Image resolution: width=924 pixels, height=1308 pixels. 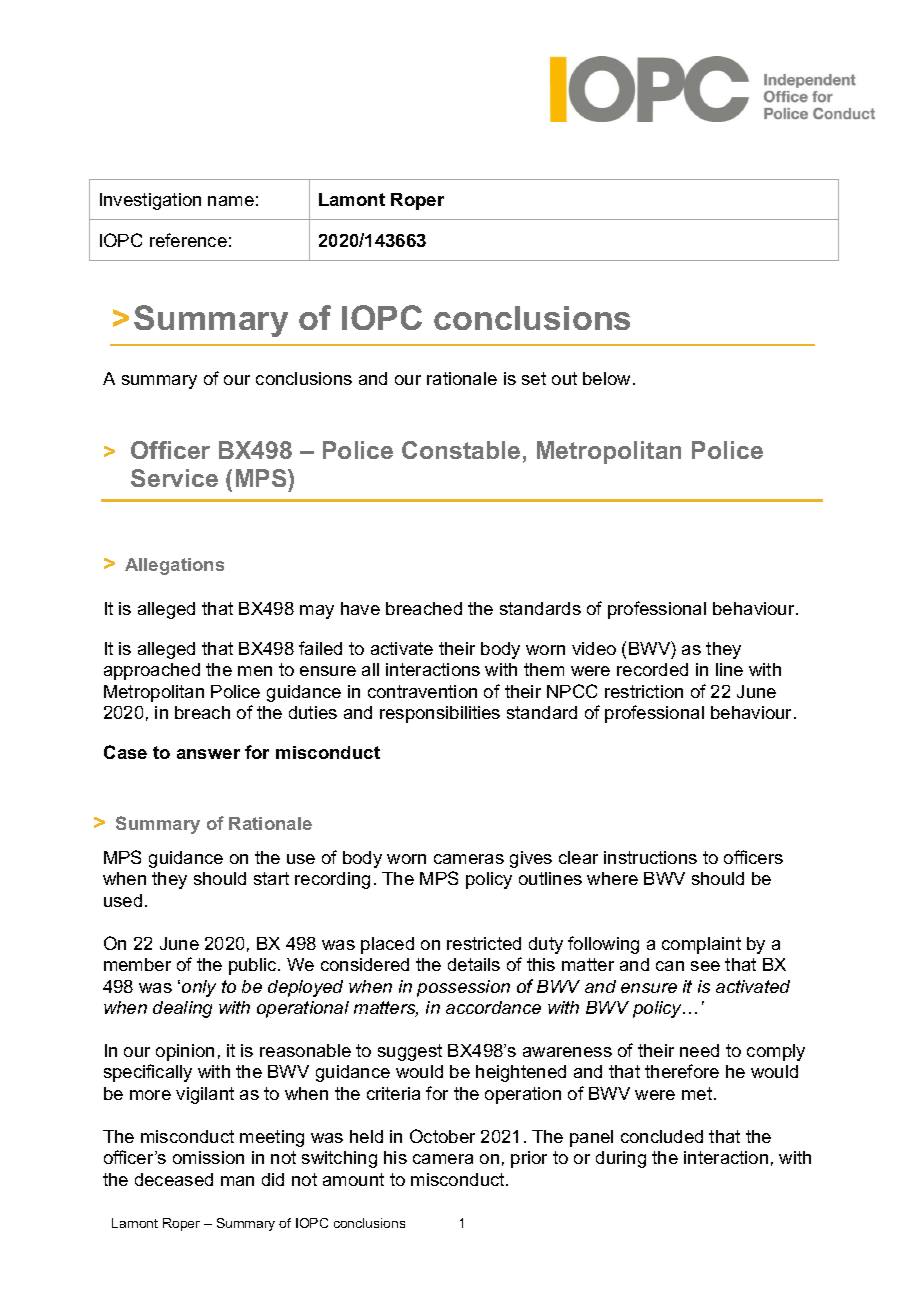 What do you see at coordinates (534, 378) in the screenshot?
I see `set` at bounding box center [534, 378].
